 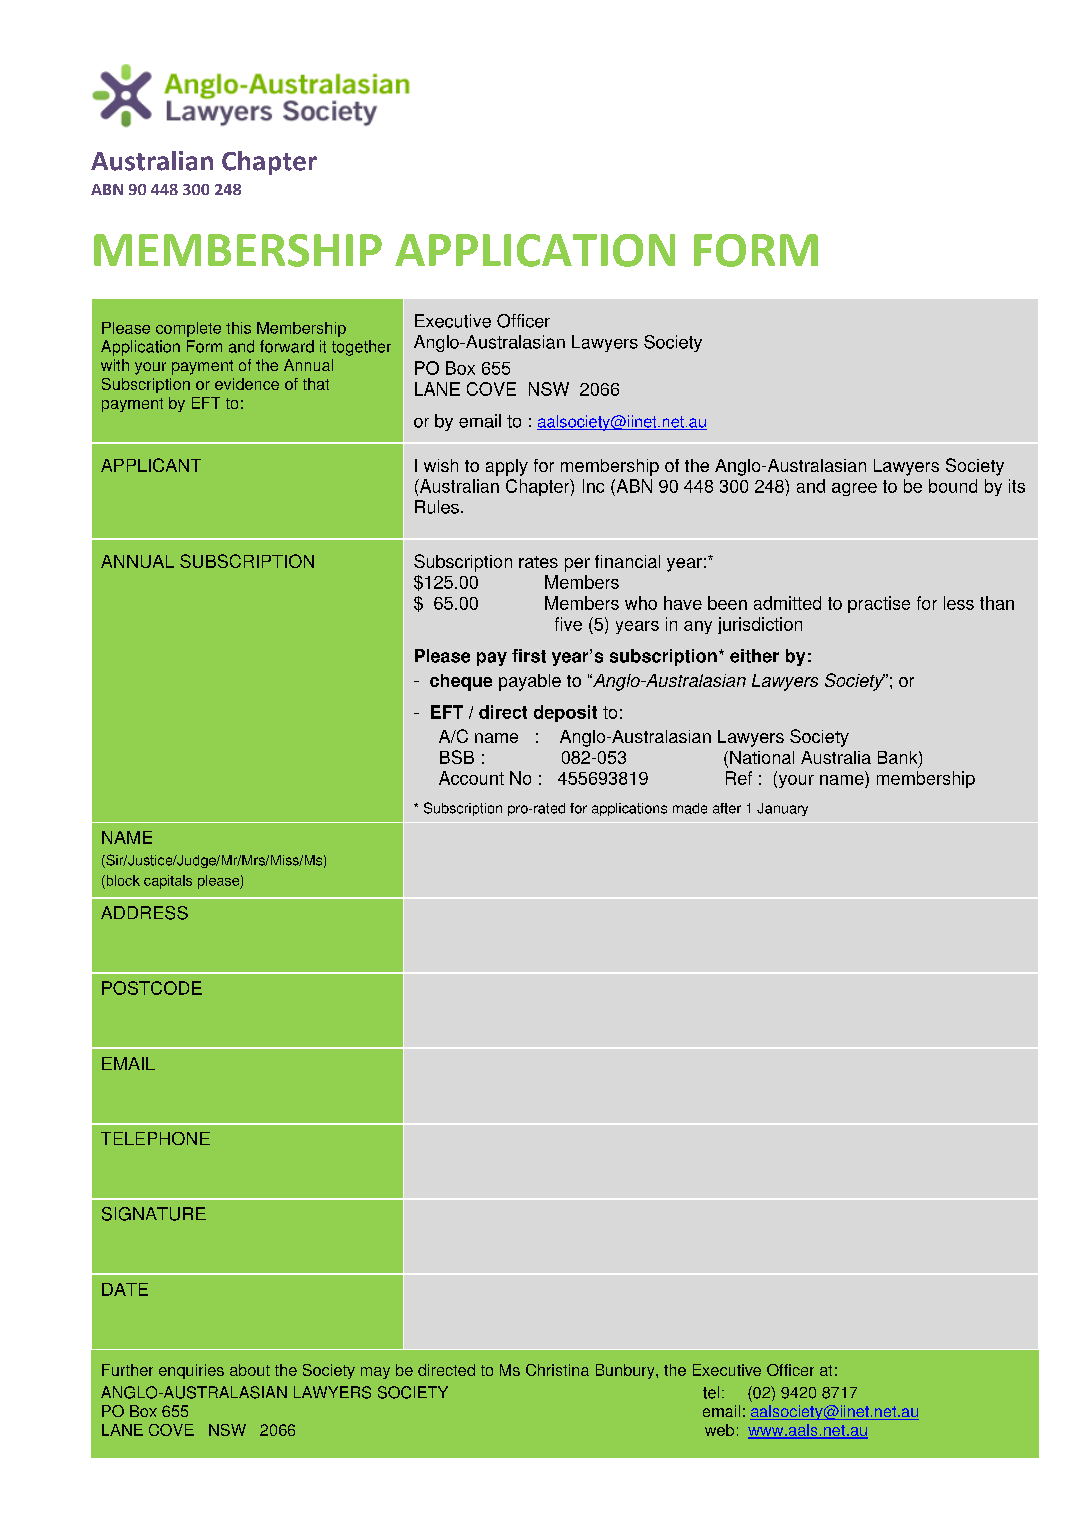 I want to click on January, so click(x=782, y=809).
